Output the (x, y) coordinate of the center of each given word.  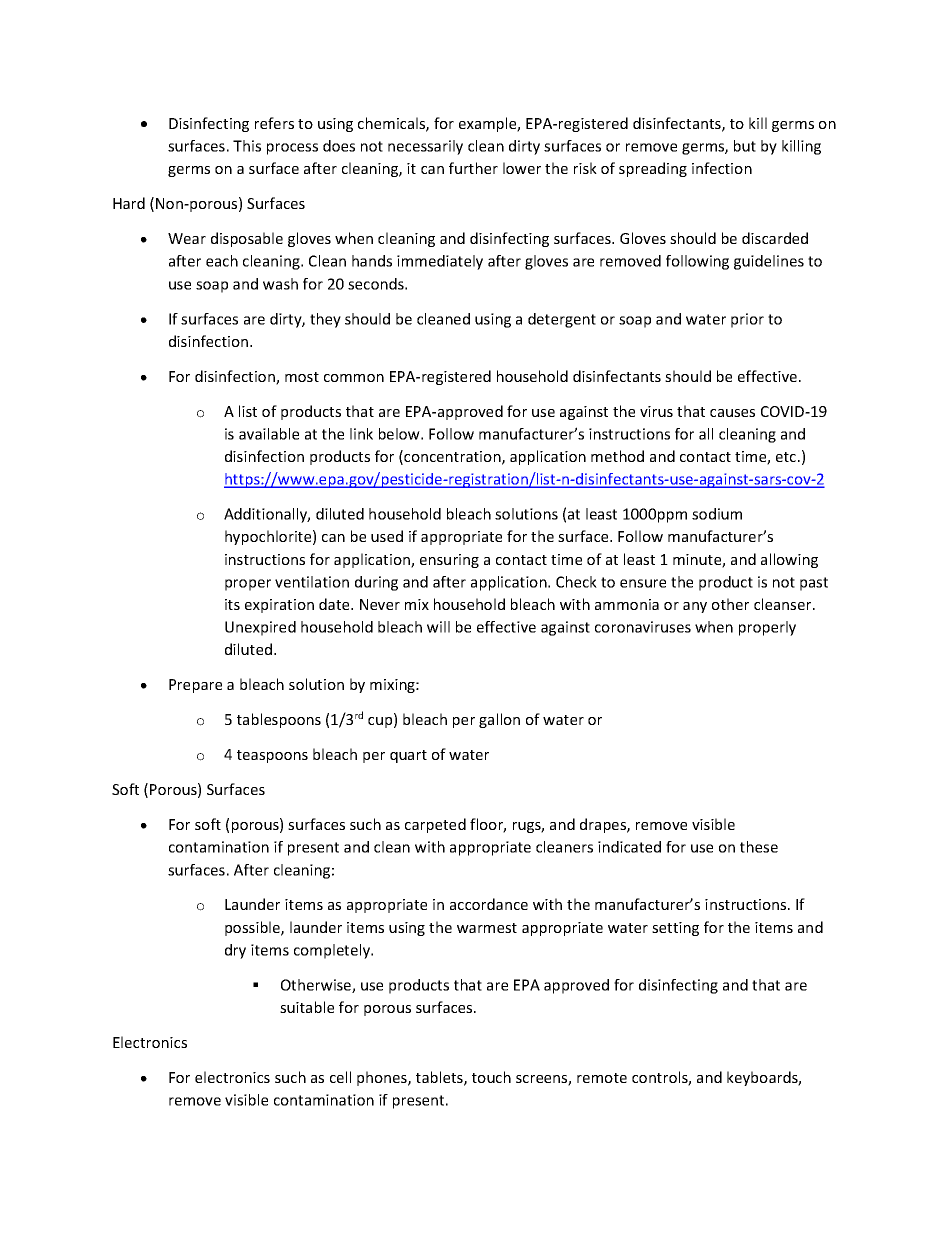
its (232, 604)
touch (491, 1077)
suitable (307, 1007)
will (438, 627)
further (473, 168)
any (695, 607)
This (247, 146)
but (745, 146)
